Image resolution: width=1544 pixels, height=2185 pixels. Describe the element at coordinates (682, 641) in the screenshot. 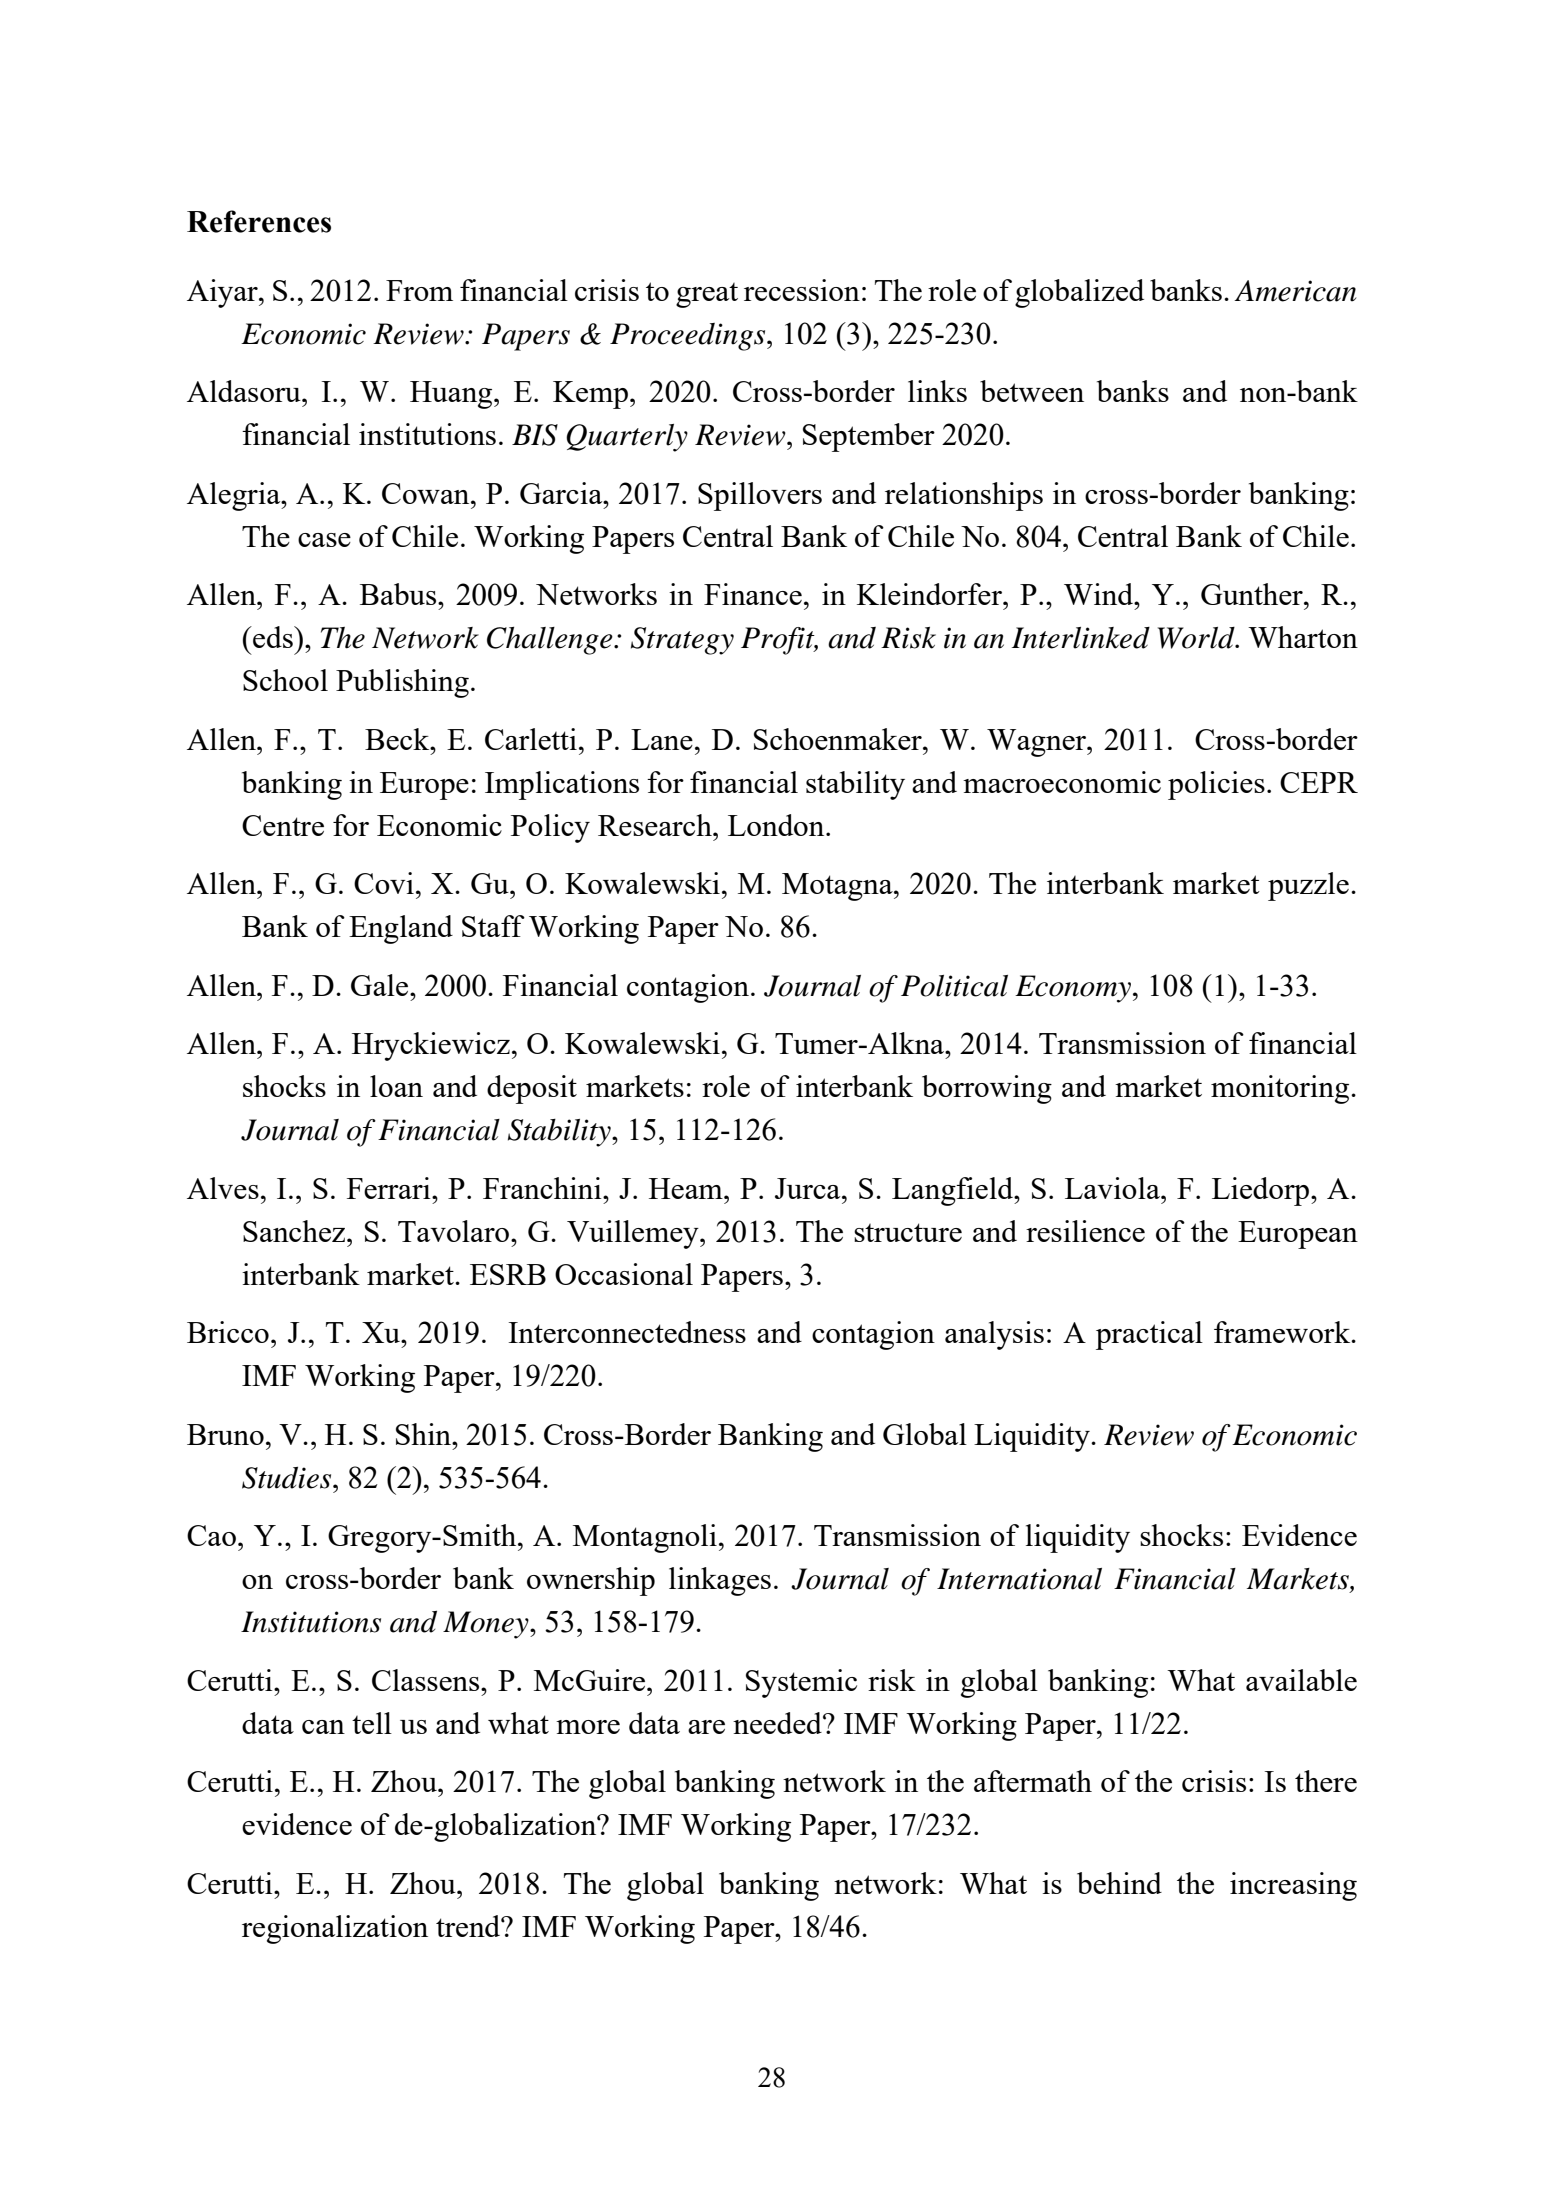

I see `Strategy` at that location.
